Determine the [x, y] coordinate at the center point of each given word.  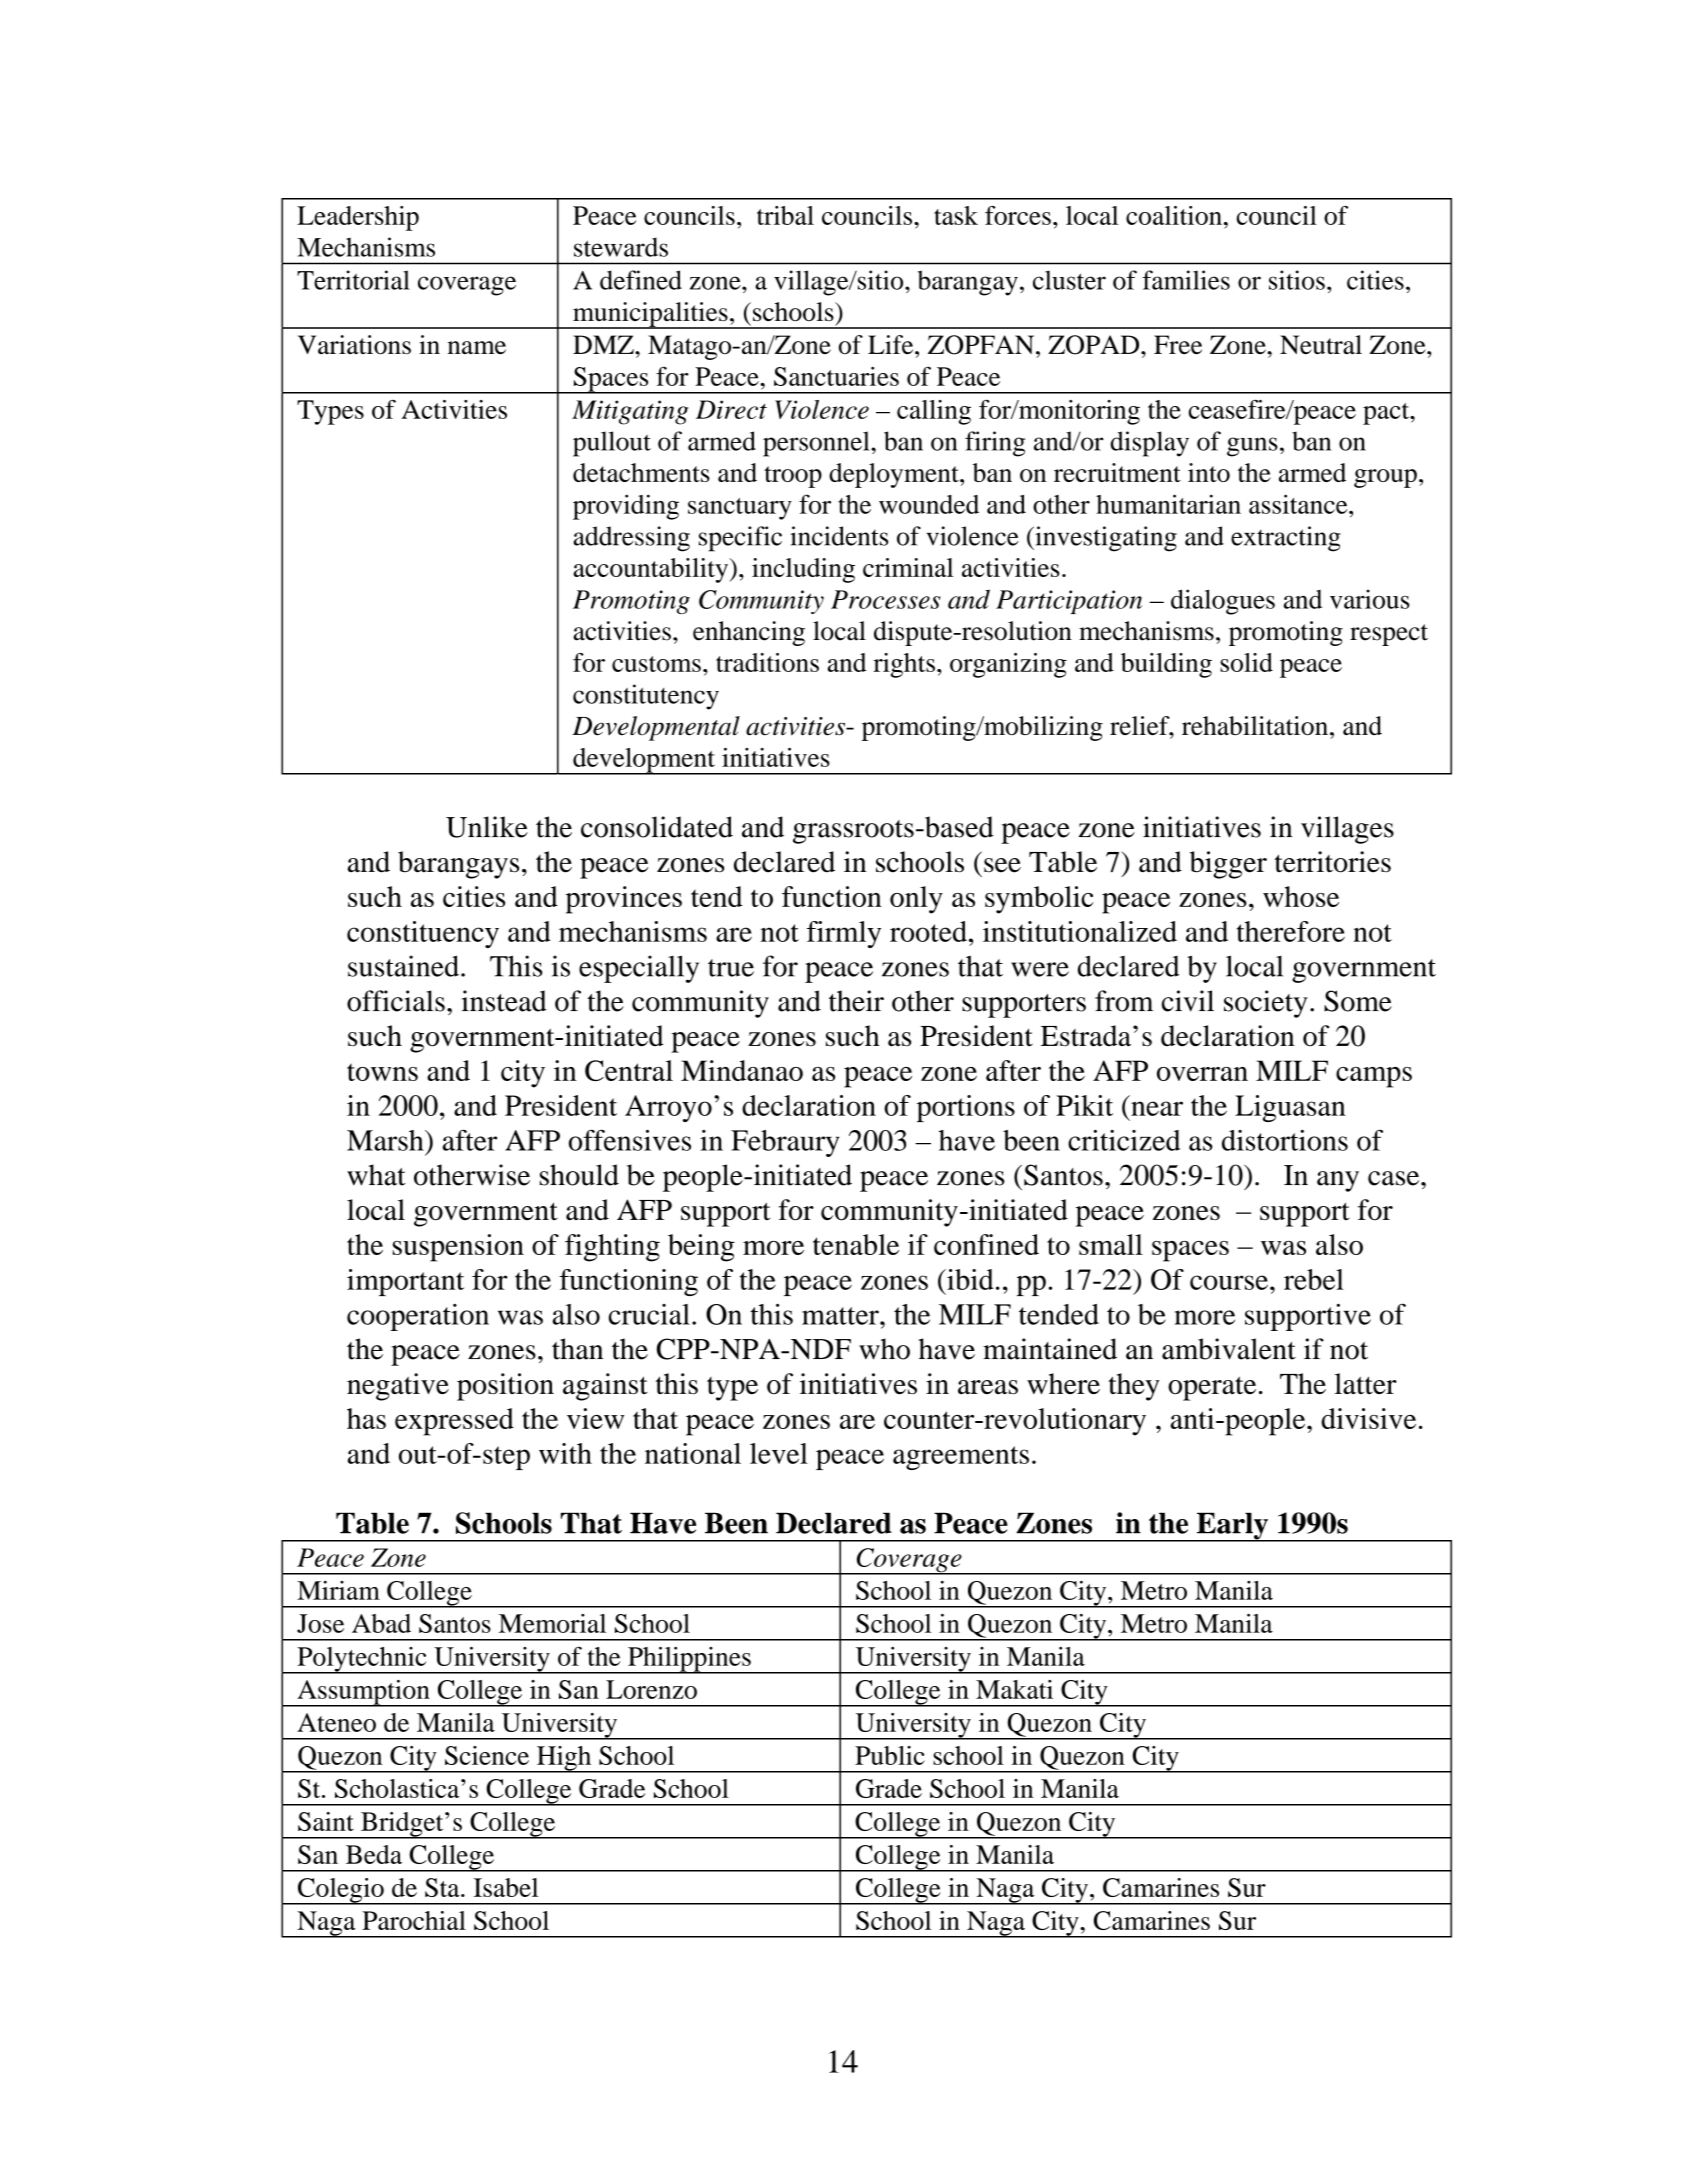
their [856, 1001]
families [1186, 280]
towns [382, 1072]
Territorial [353, 280]
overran [1202, 1074]
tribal [785, 215]
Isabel [506, 1887]
